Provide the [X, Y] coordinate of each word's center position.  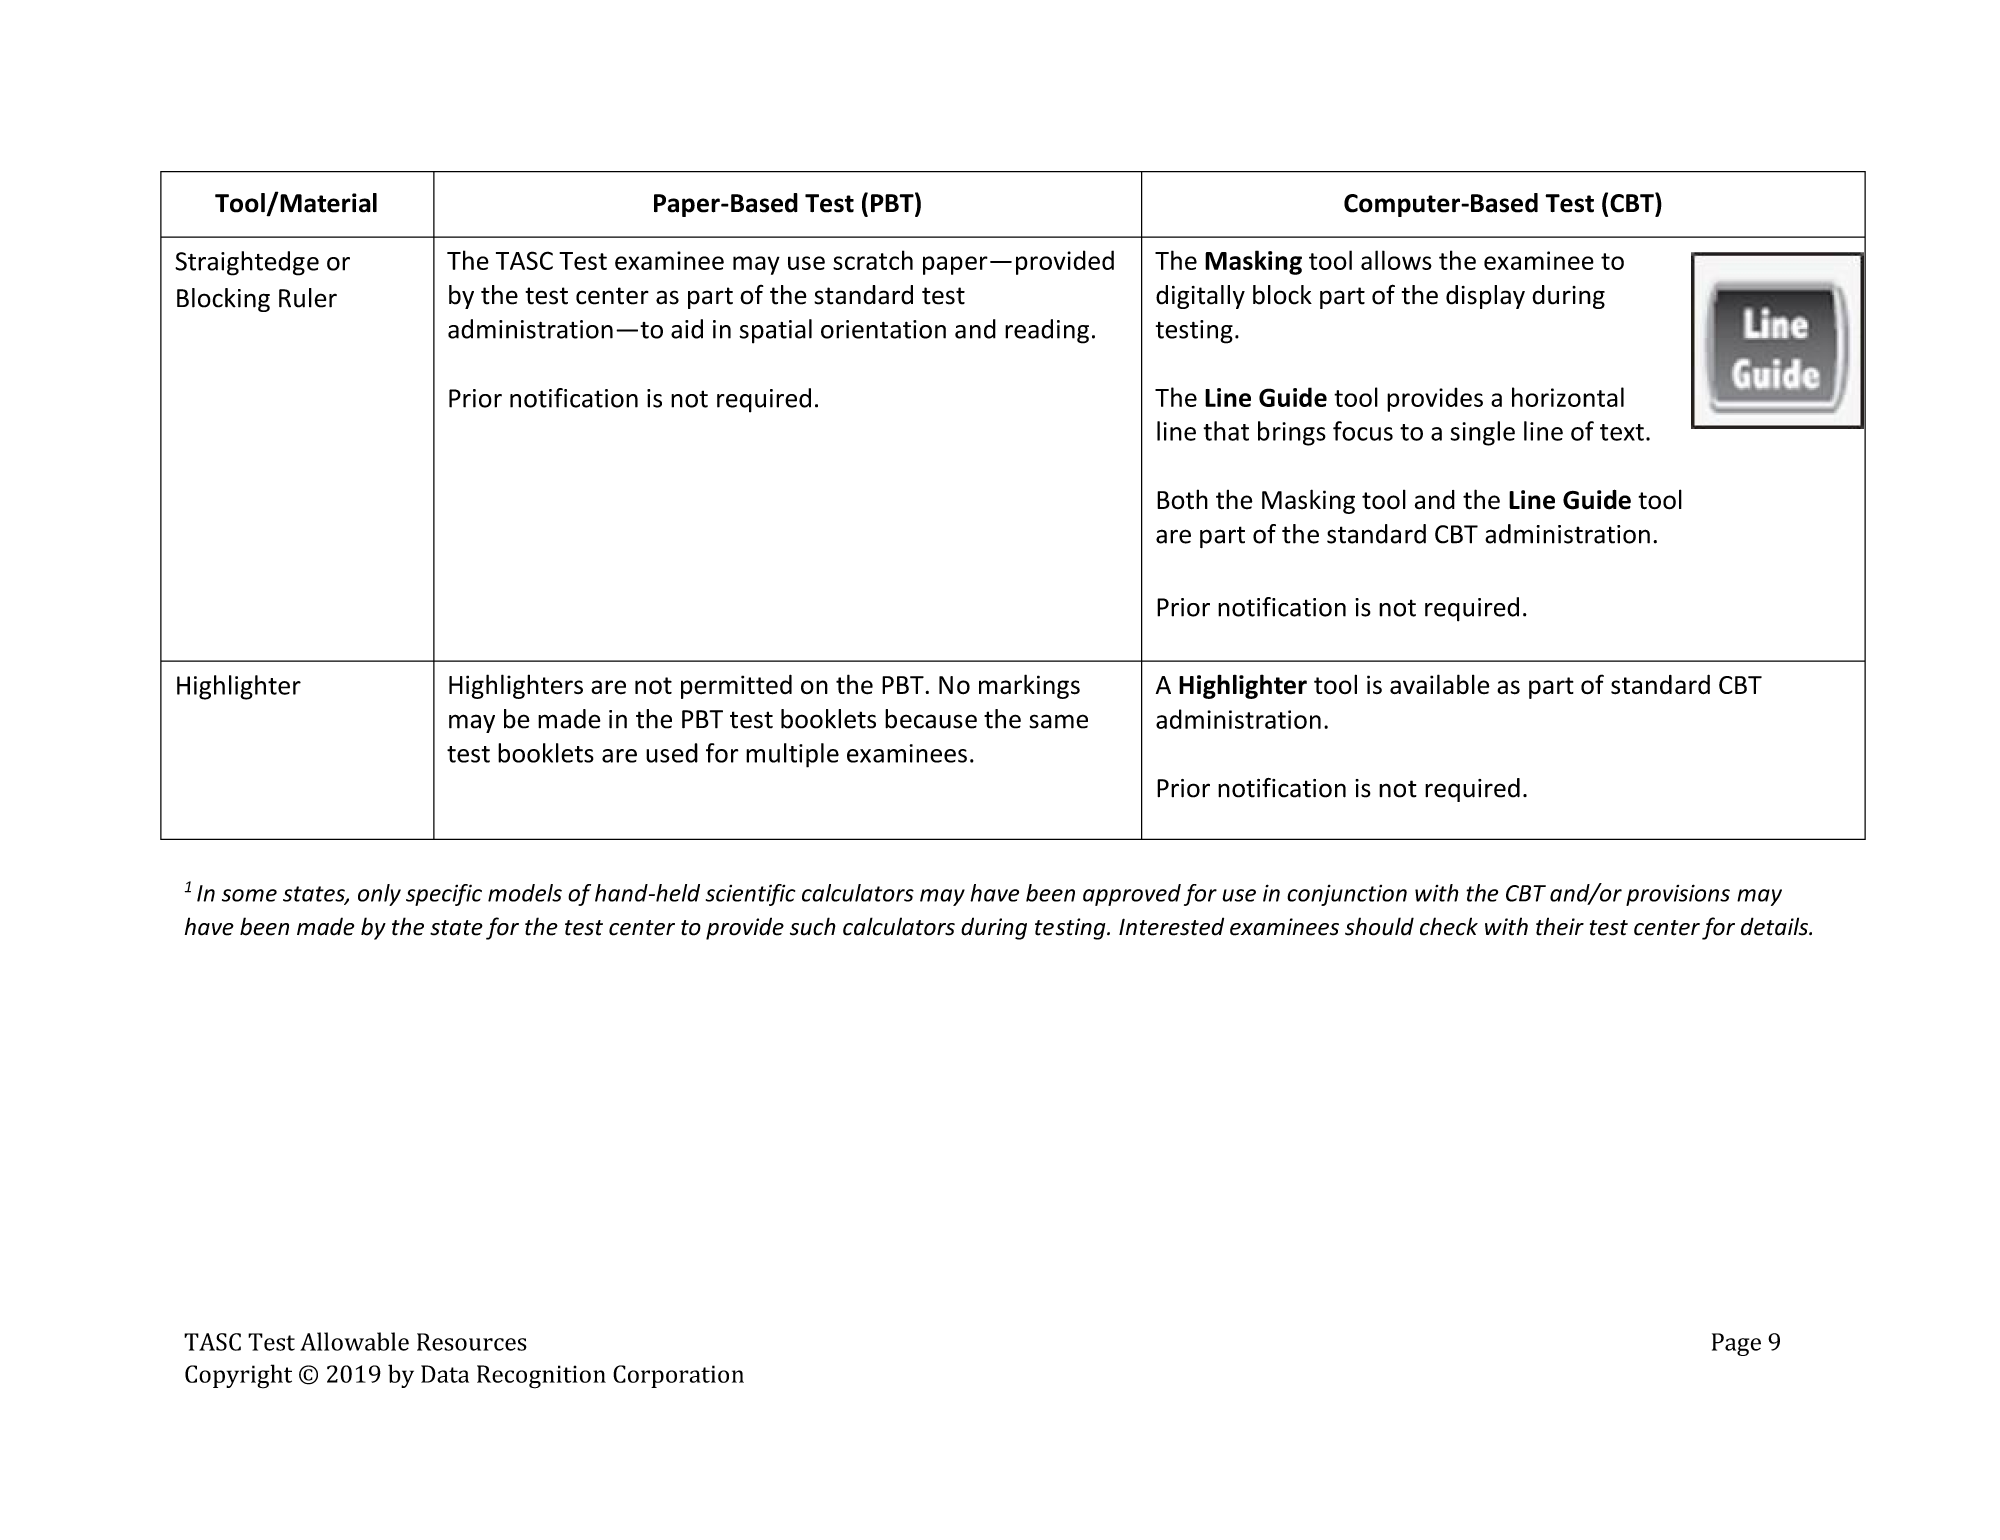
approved [1132, 895]
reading [1047, 331]
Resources [472, 1342]
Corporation [678, 1376]
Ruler [308, 298]
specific [444, 895]
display [1485, 297]
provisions [1678, 895]
